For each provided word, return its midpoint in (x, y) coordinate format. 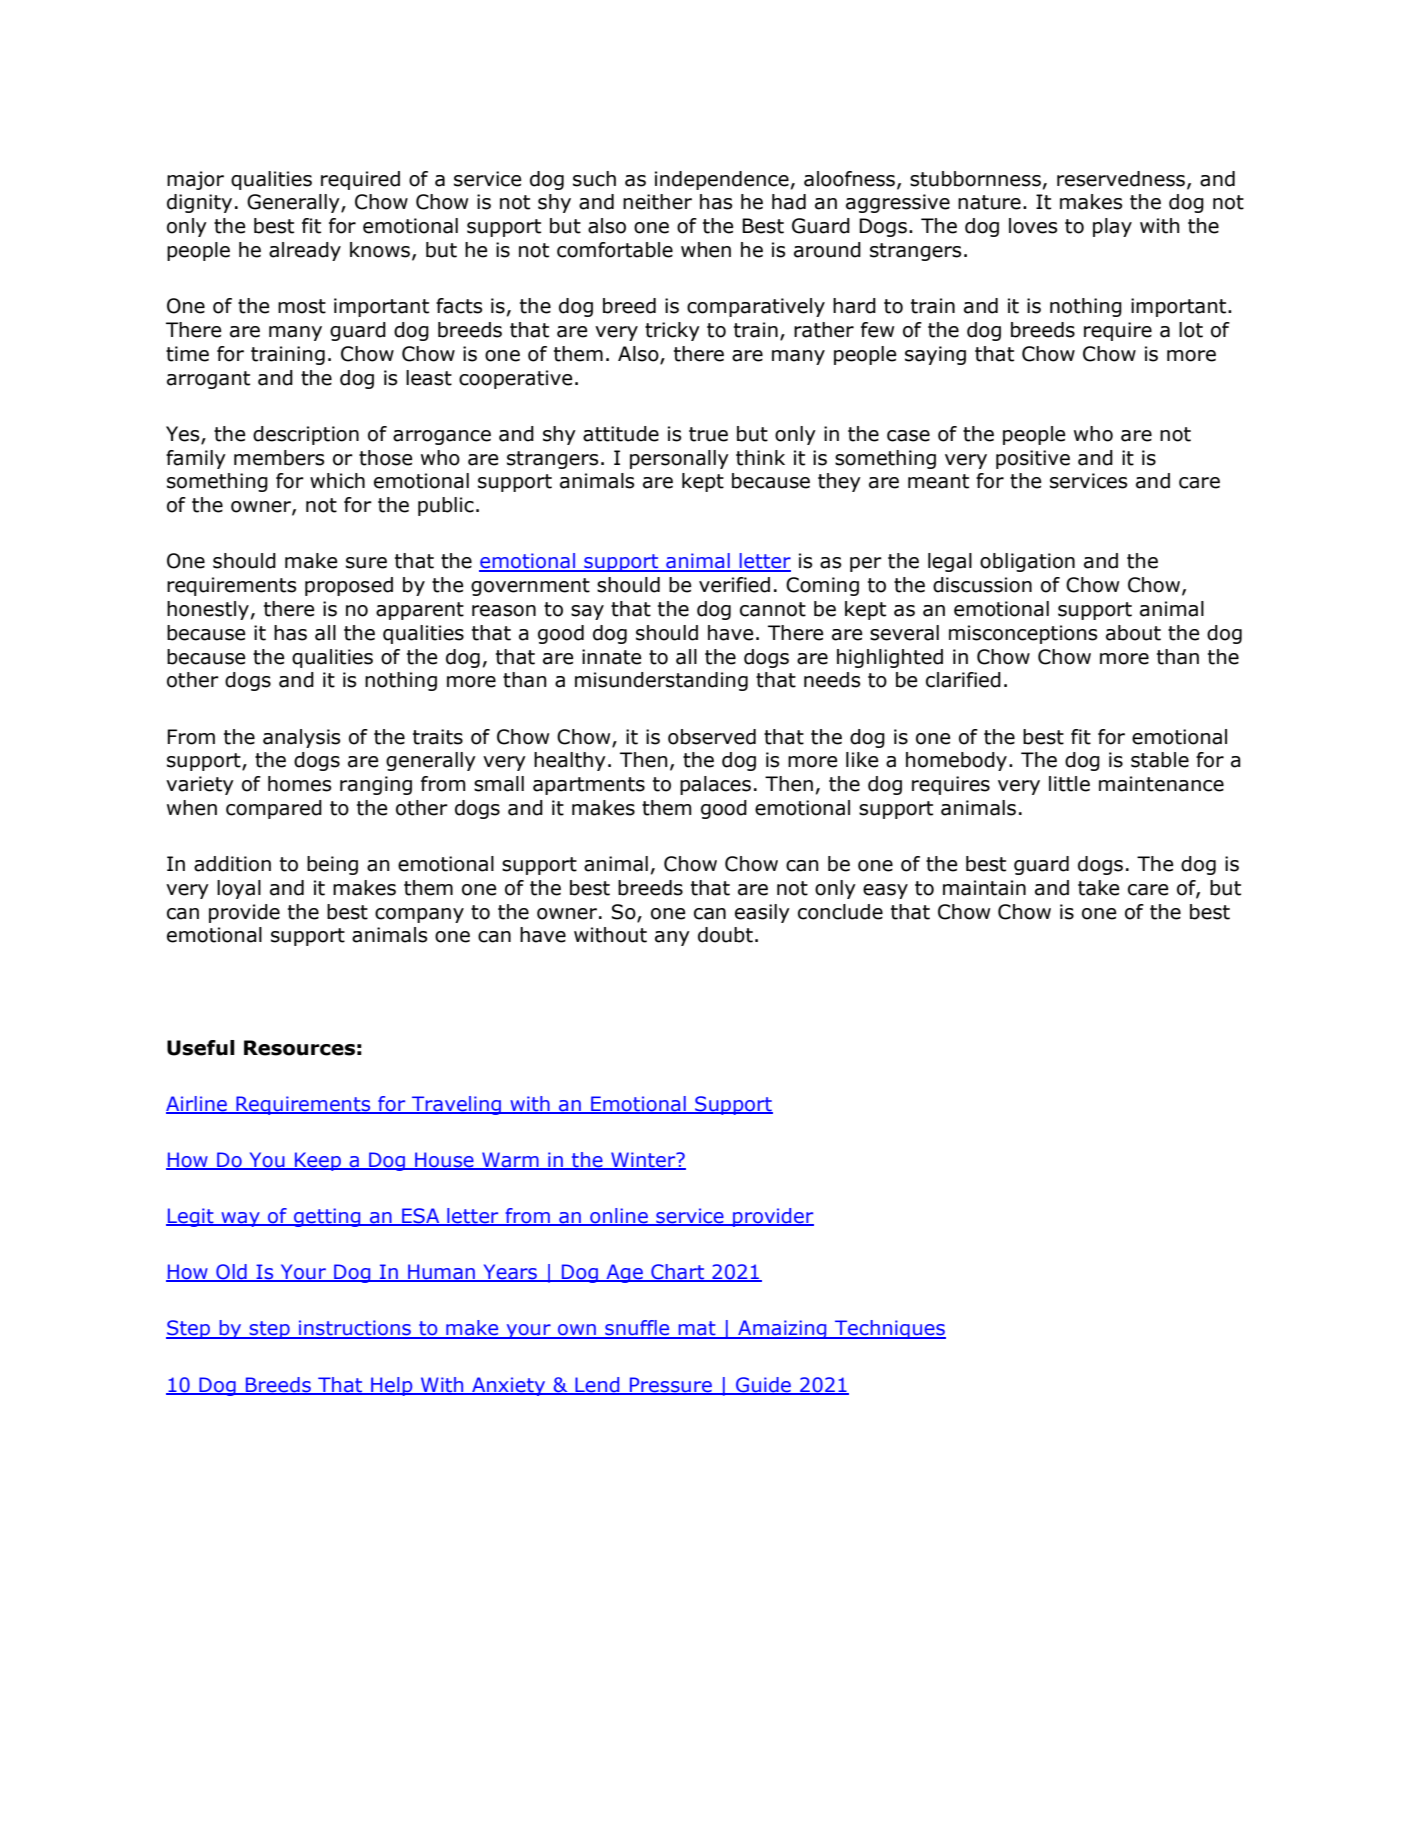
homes (299, 784)
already (305, 251)
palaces (715, 785)
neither (657, 202)
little (1069, 784)
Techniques (889, 1329)
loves (1033, 226)
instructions (355, 1329)
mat (697, 1329)
